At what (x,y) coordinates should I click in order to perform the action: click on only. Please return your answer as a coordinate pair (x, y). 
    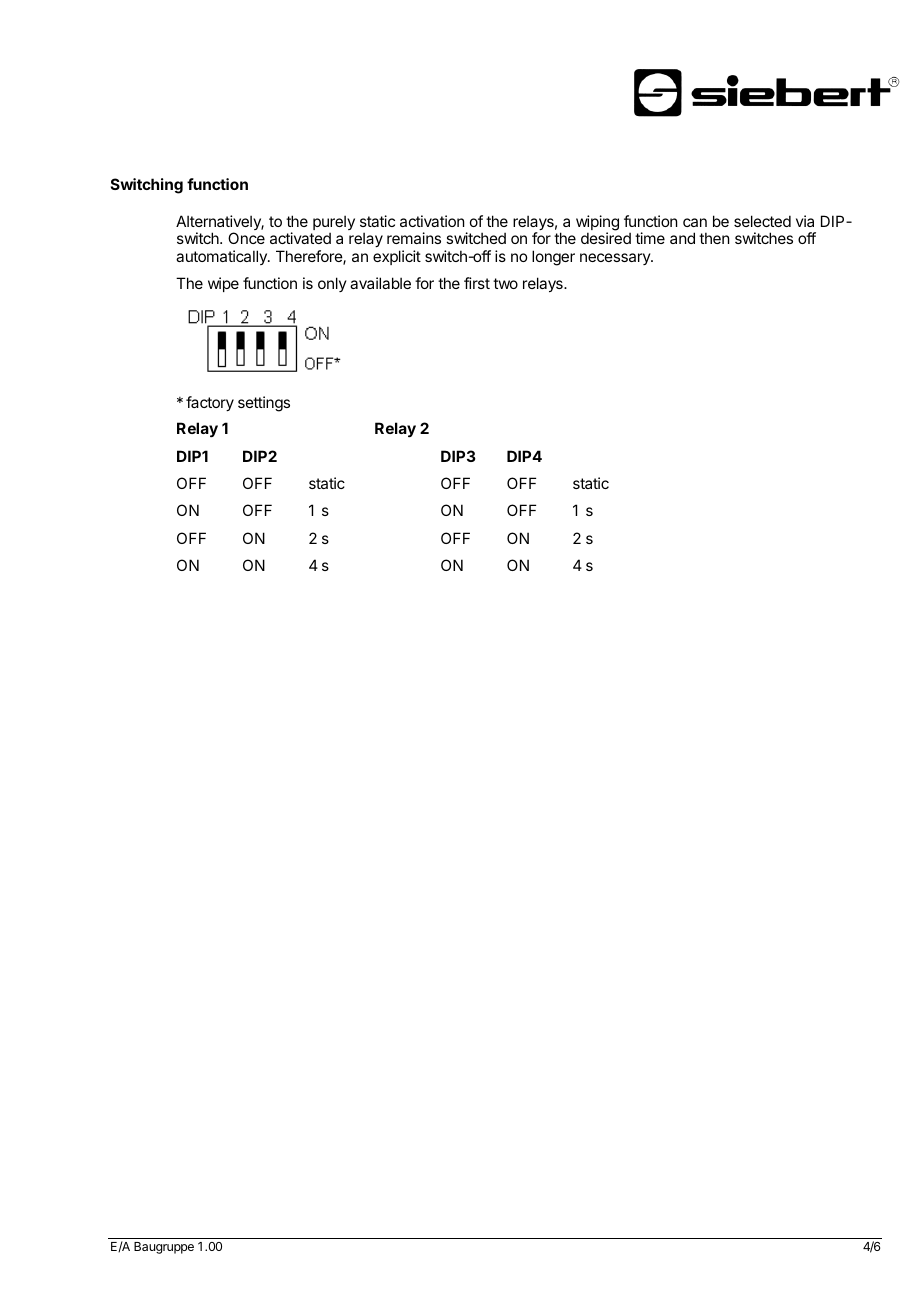
    Looking at the image, I should click on (332, 284).
